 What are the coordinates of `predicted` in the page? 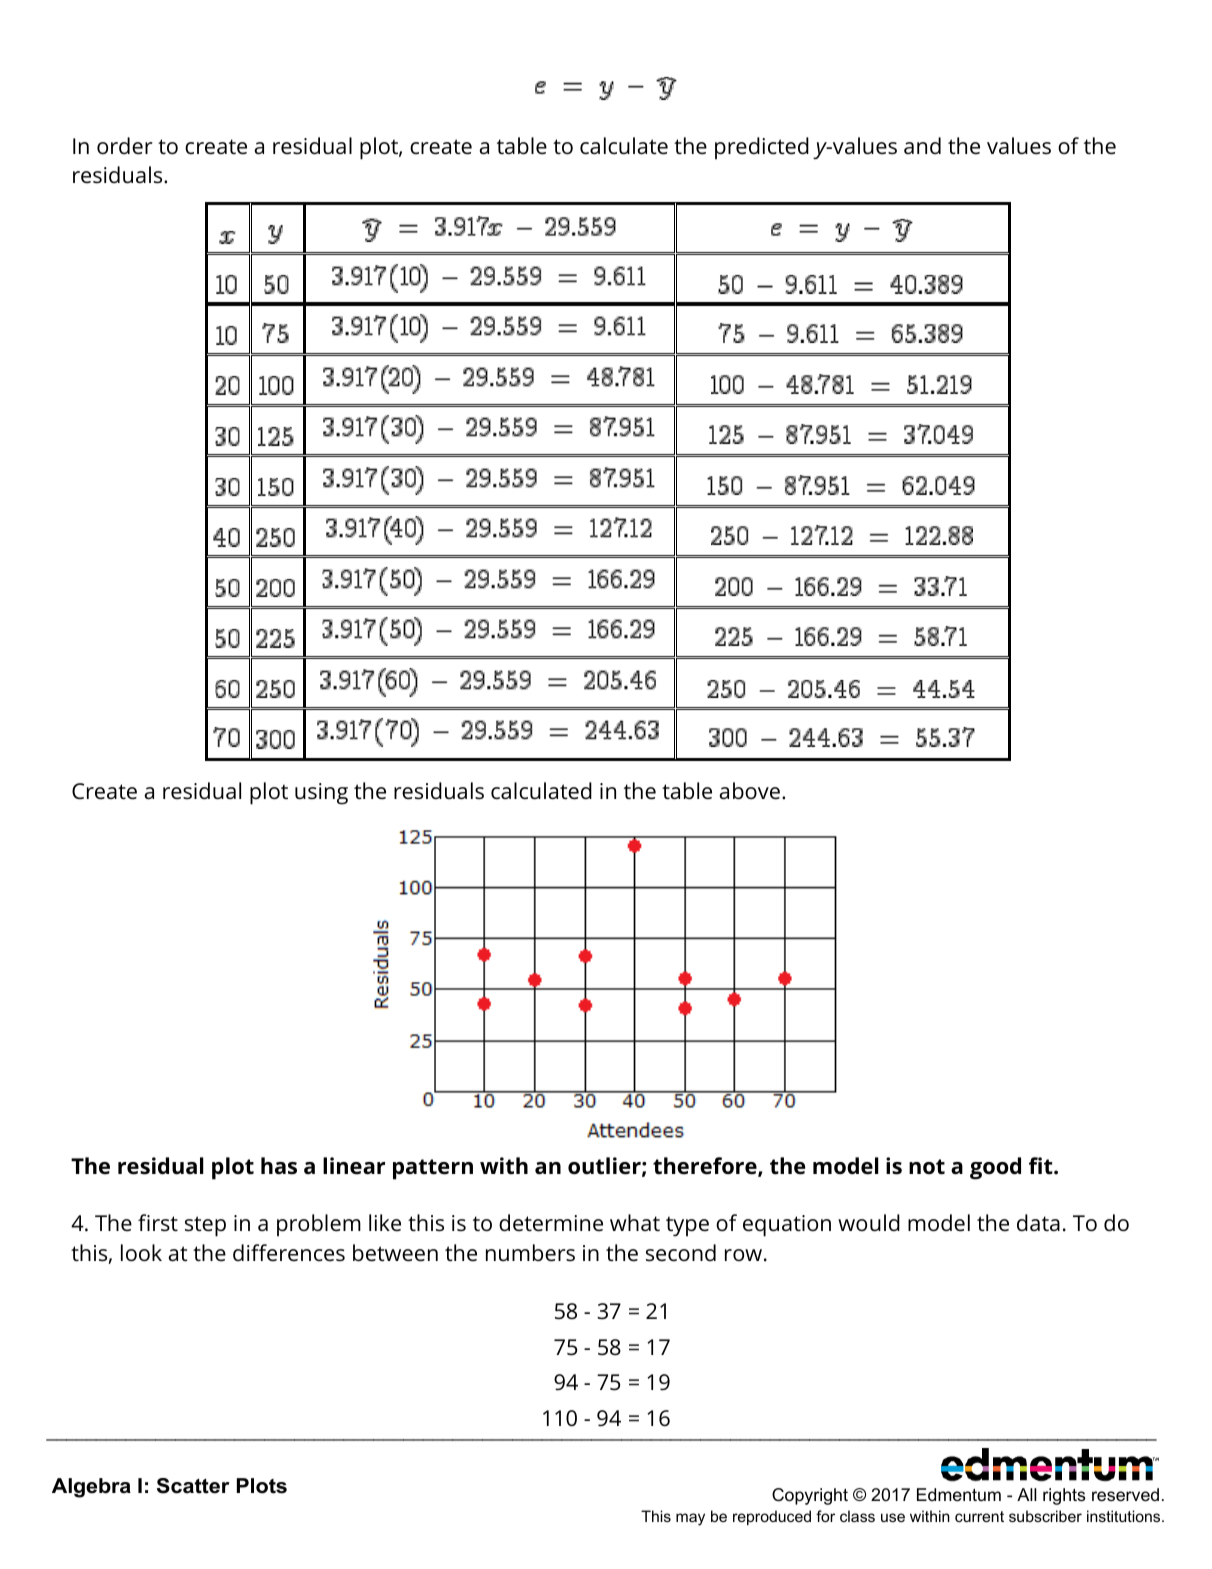 It's located at (762, 148).
